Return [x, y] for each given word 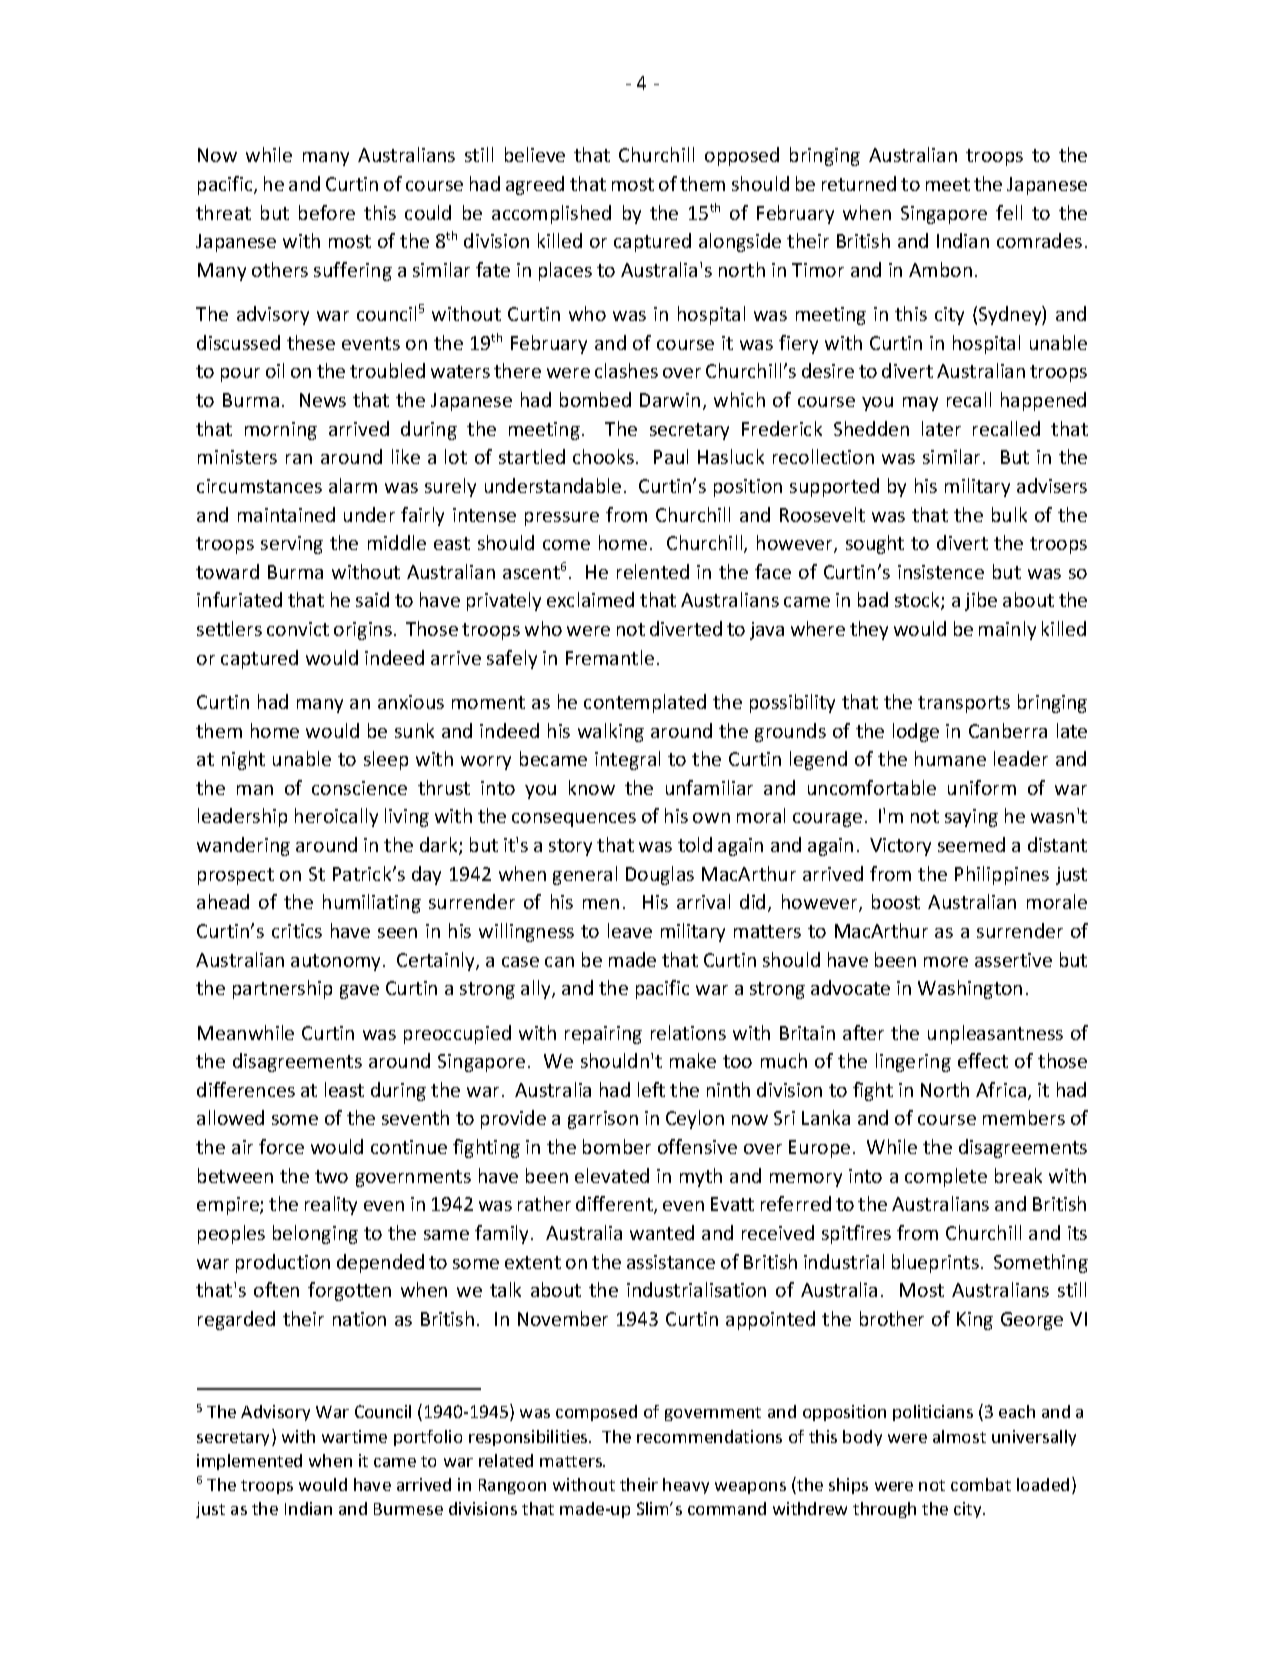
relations [688, 1032]
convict [298, 629]
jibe [981, 601]
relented [653, 571]
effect [983, 1060]
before [327, 212]
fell [1009, 212]
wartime [354, 1436]
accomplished [551, 214]
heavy [686, 1486]
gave [359, 992]
